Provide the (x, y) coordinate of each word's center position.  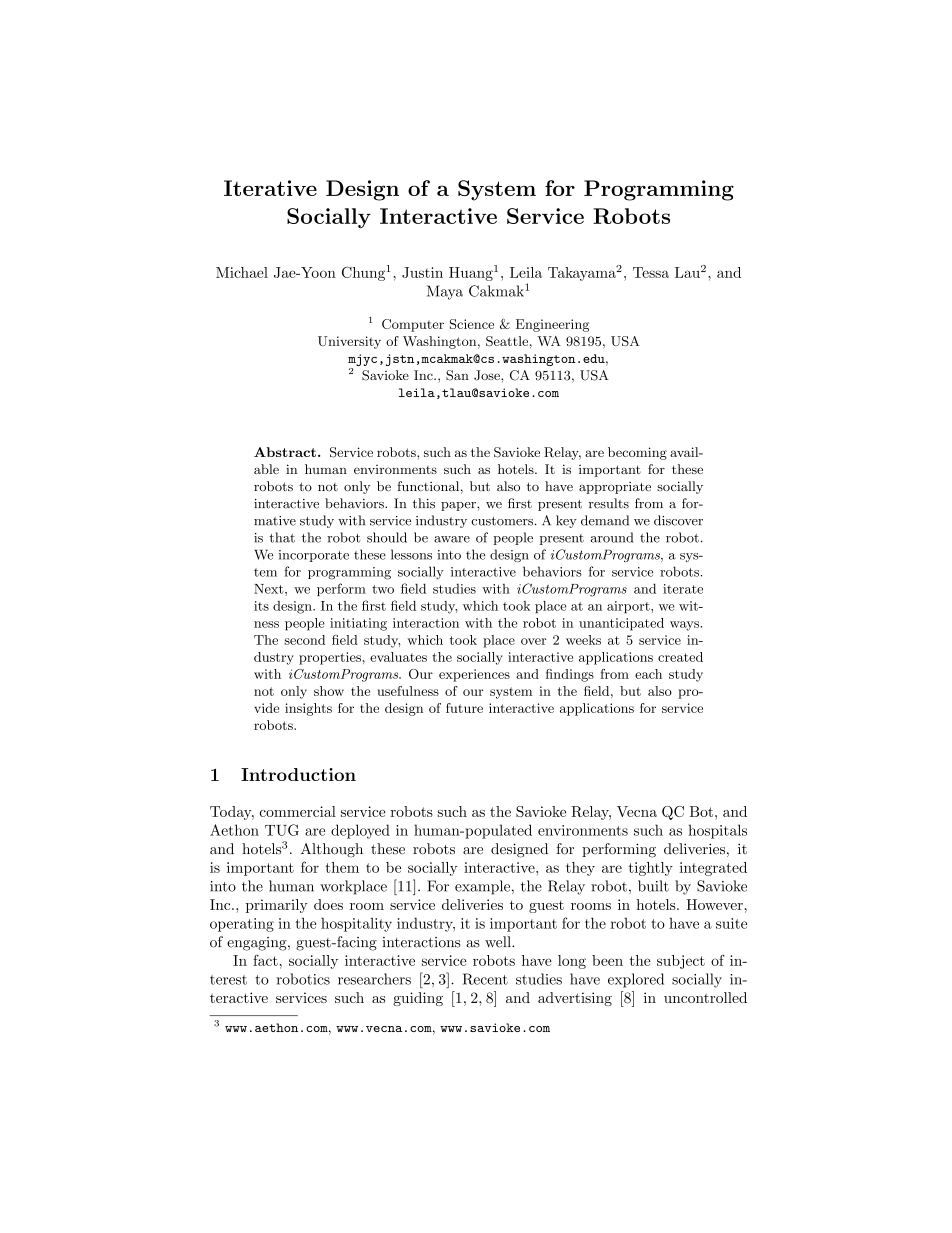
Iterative (270, 188)
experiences (474, 675)
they (580, 869)
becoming (637, 453)
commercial (297, 811)
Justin (422, 272)
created (680, 657)
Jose (488, 375)
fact (265, 960)
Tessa (651, 272)
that (282, 537)
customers (503, 521)
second (304, 640)
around (612, 537)
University (349, 342)
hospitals (717, 831)
